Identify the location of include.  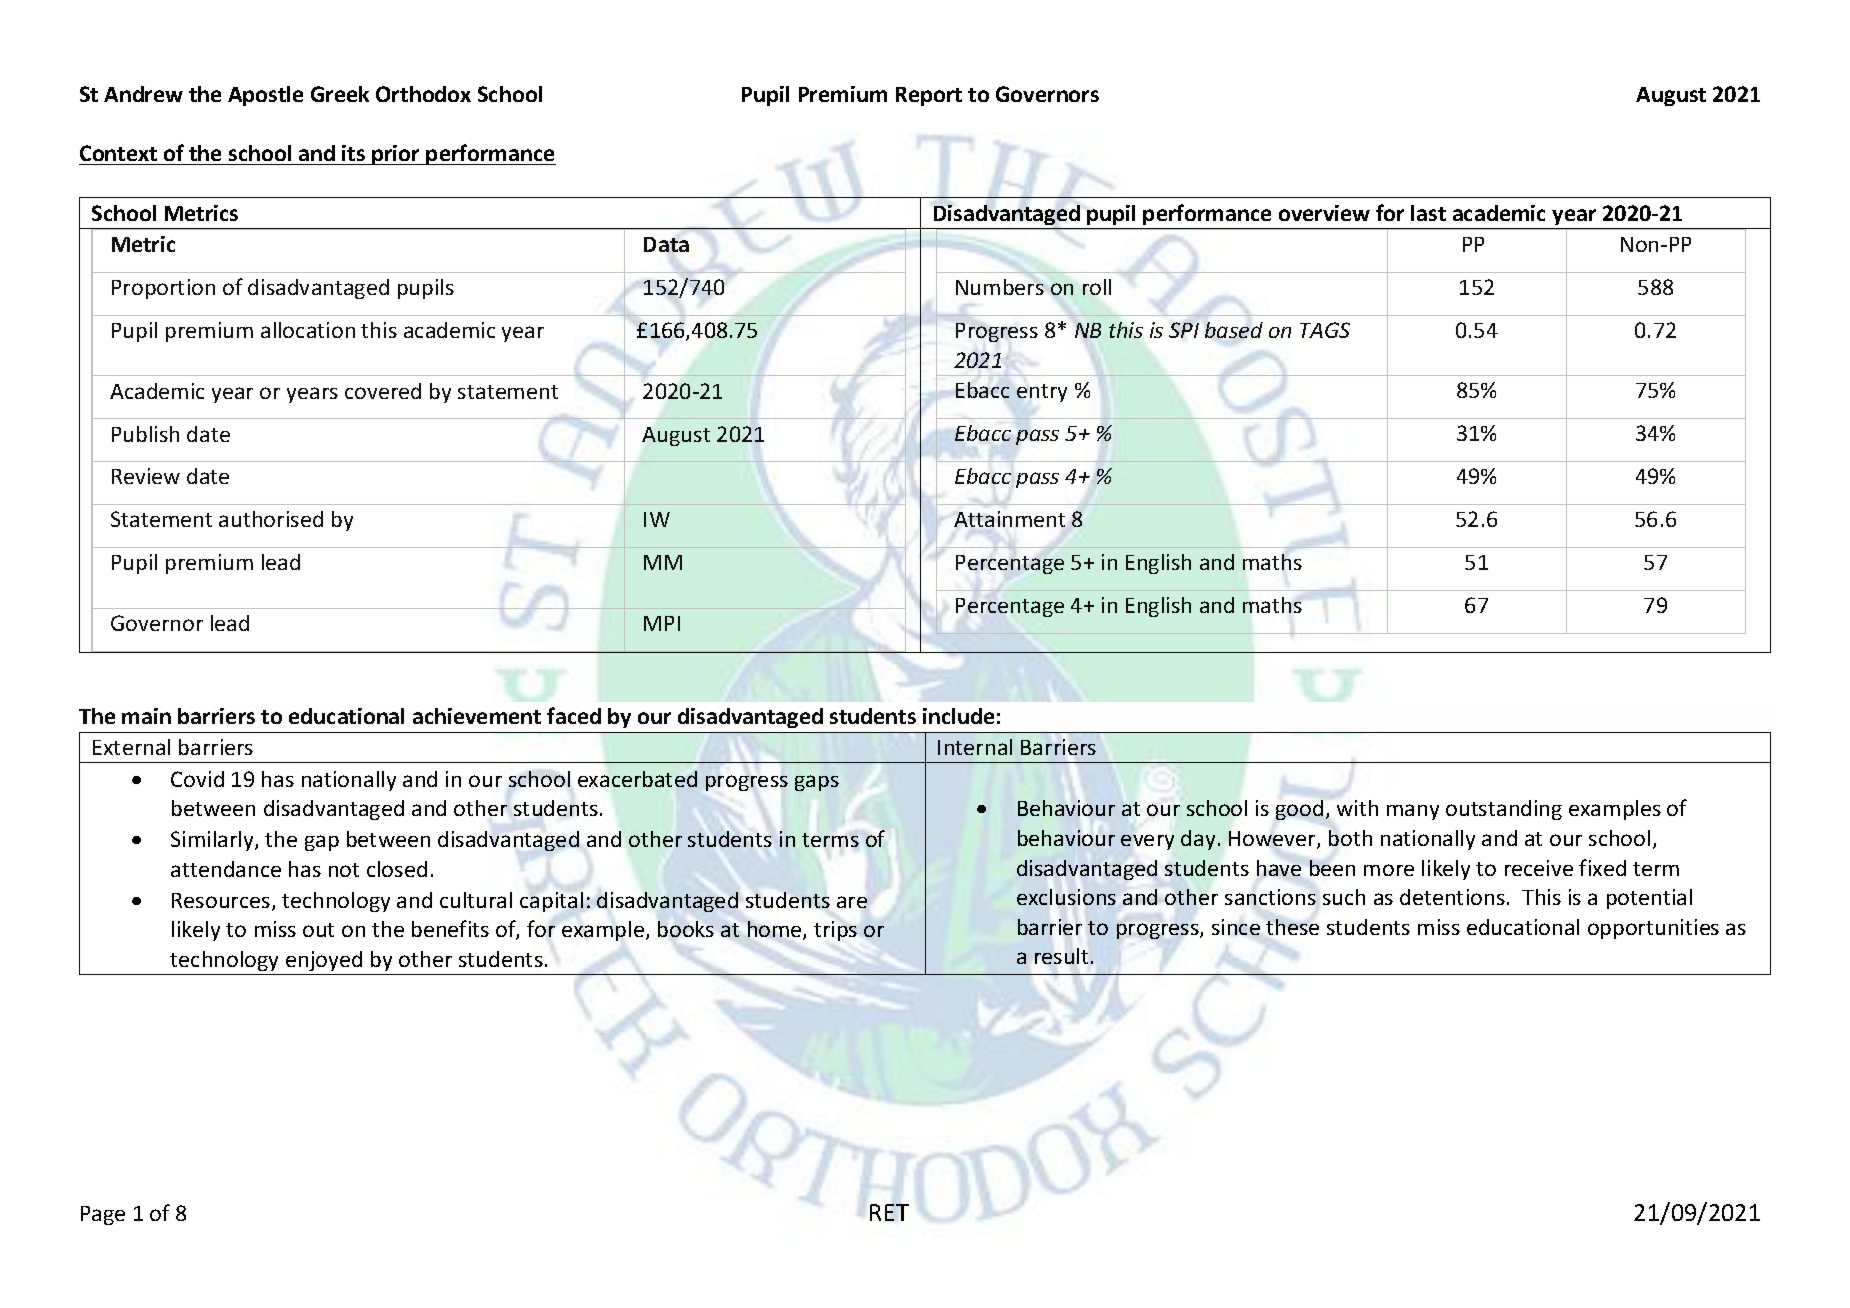
(958, 716).
